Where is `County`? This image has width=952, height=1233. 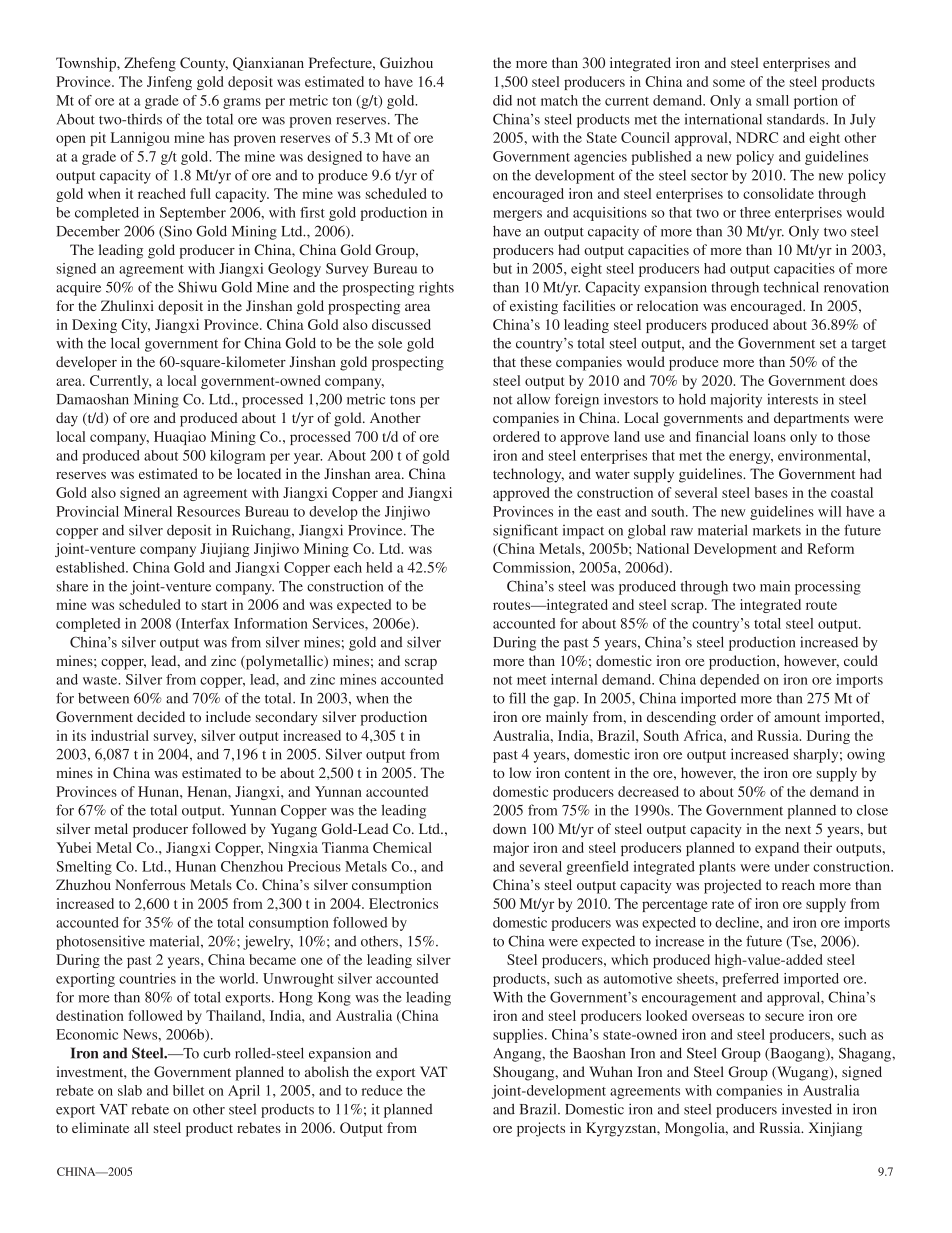 County is located at coordinates (204, 64).
